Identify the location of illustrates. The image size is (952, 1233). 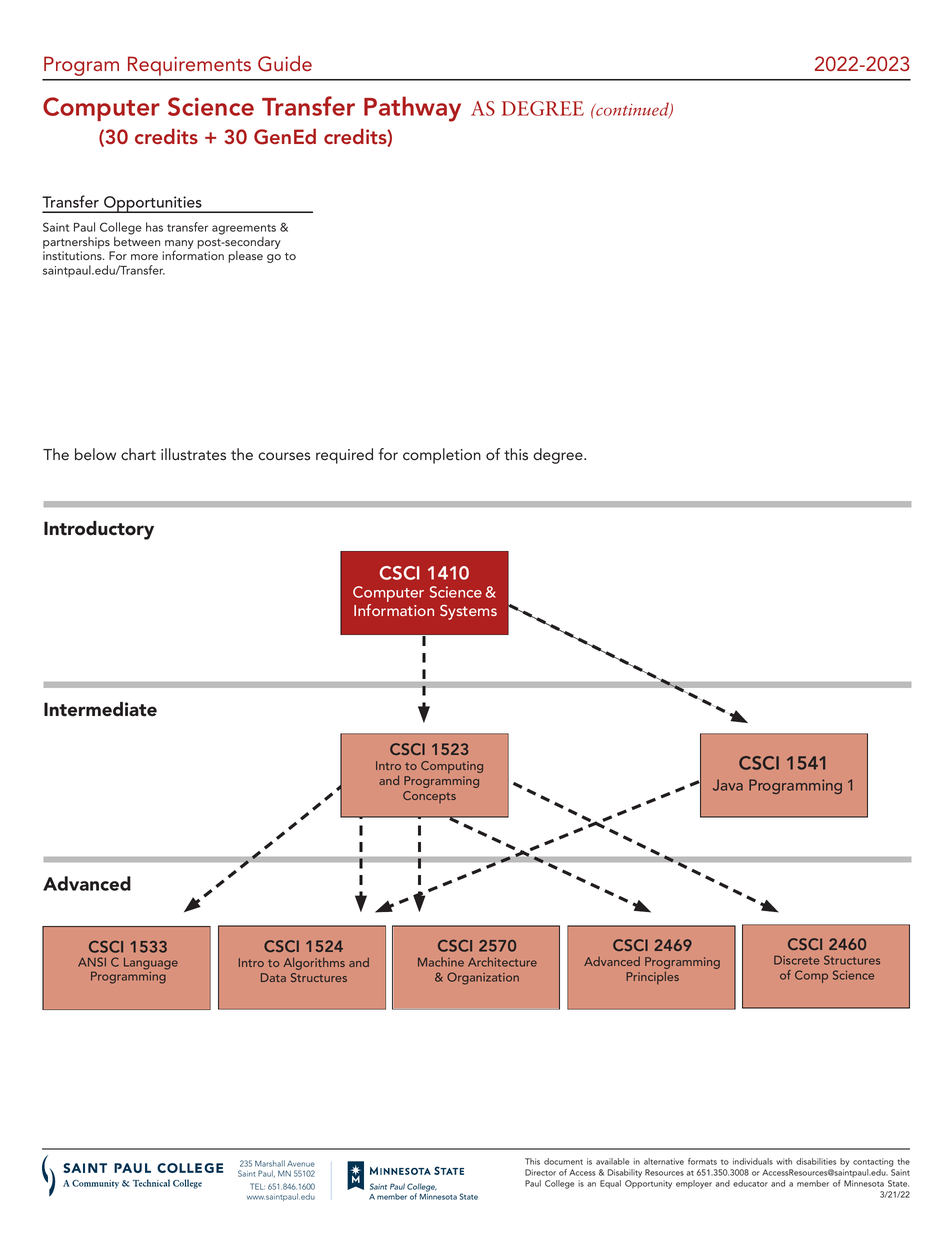
(193, 454).
